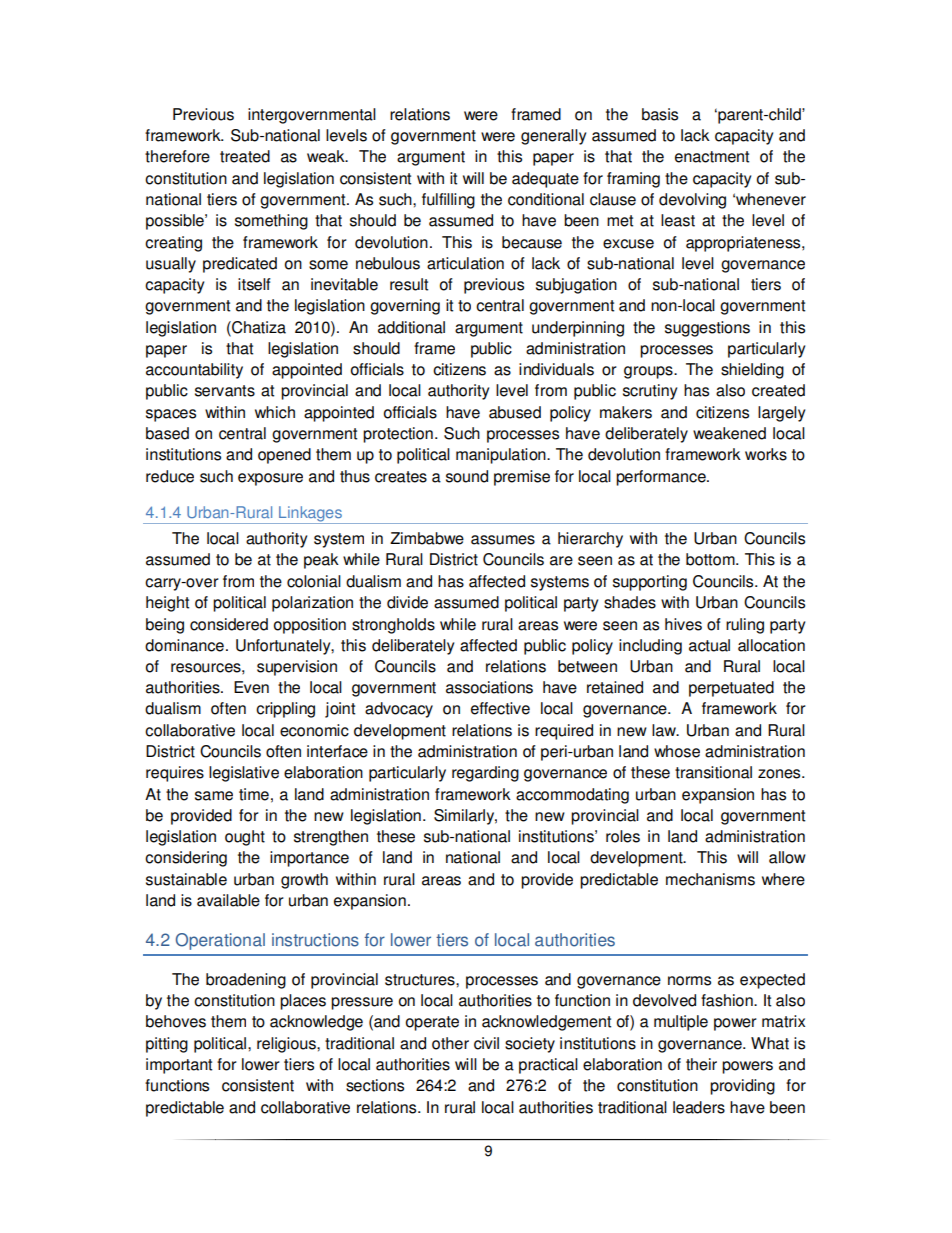 This page has height=1233, width=952. Describe the element at coordinates (683, 624) in the page. I see `hives` at that location.
